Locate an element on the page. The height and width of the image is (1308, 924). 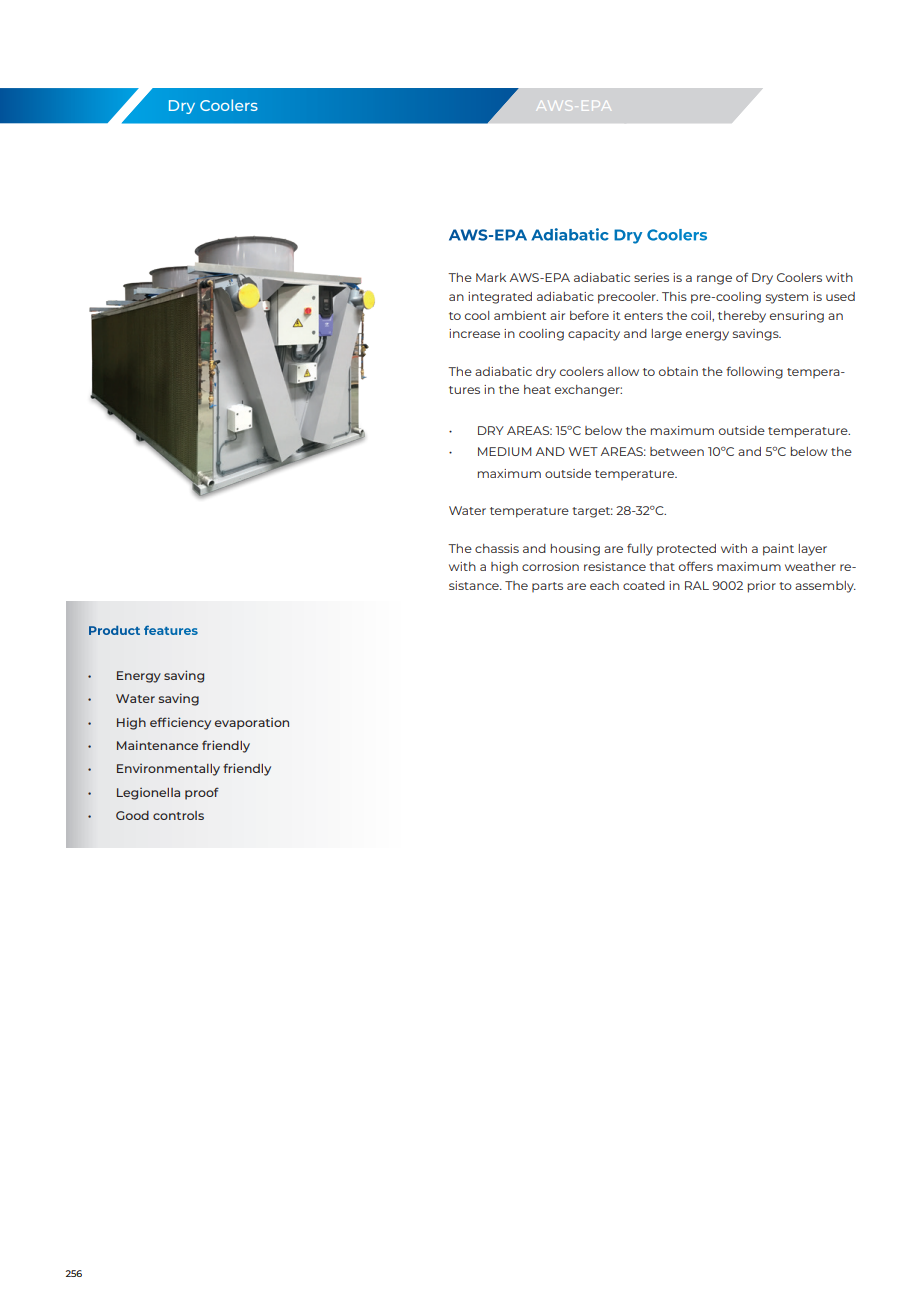
paint is located at coordinates (778, 550).
